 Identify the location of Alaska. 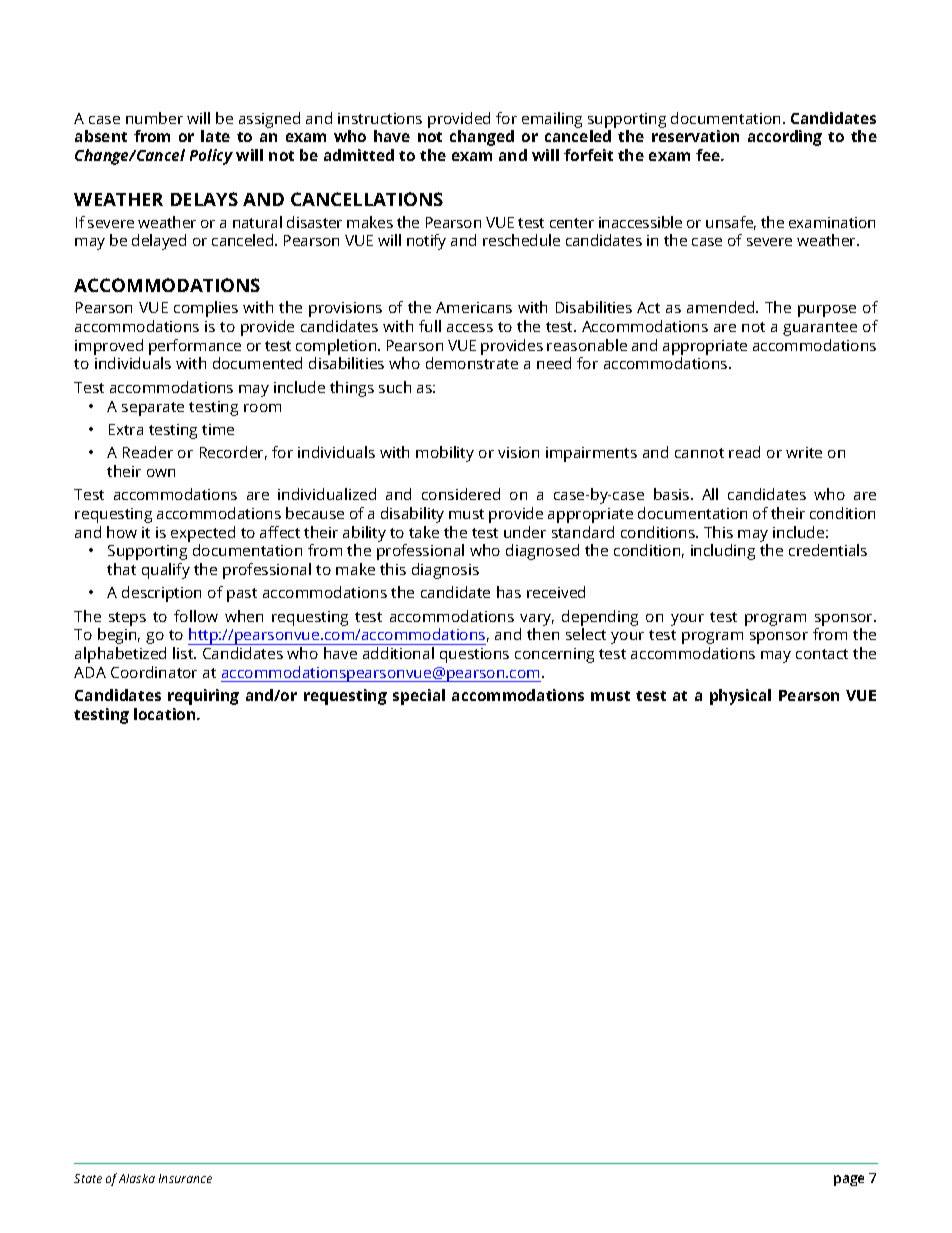
(137, 1178).
